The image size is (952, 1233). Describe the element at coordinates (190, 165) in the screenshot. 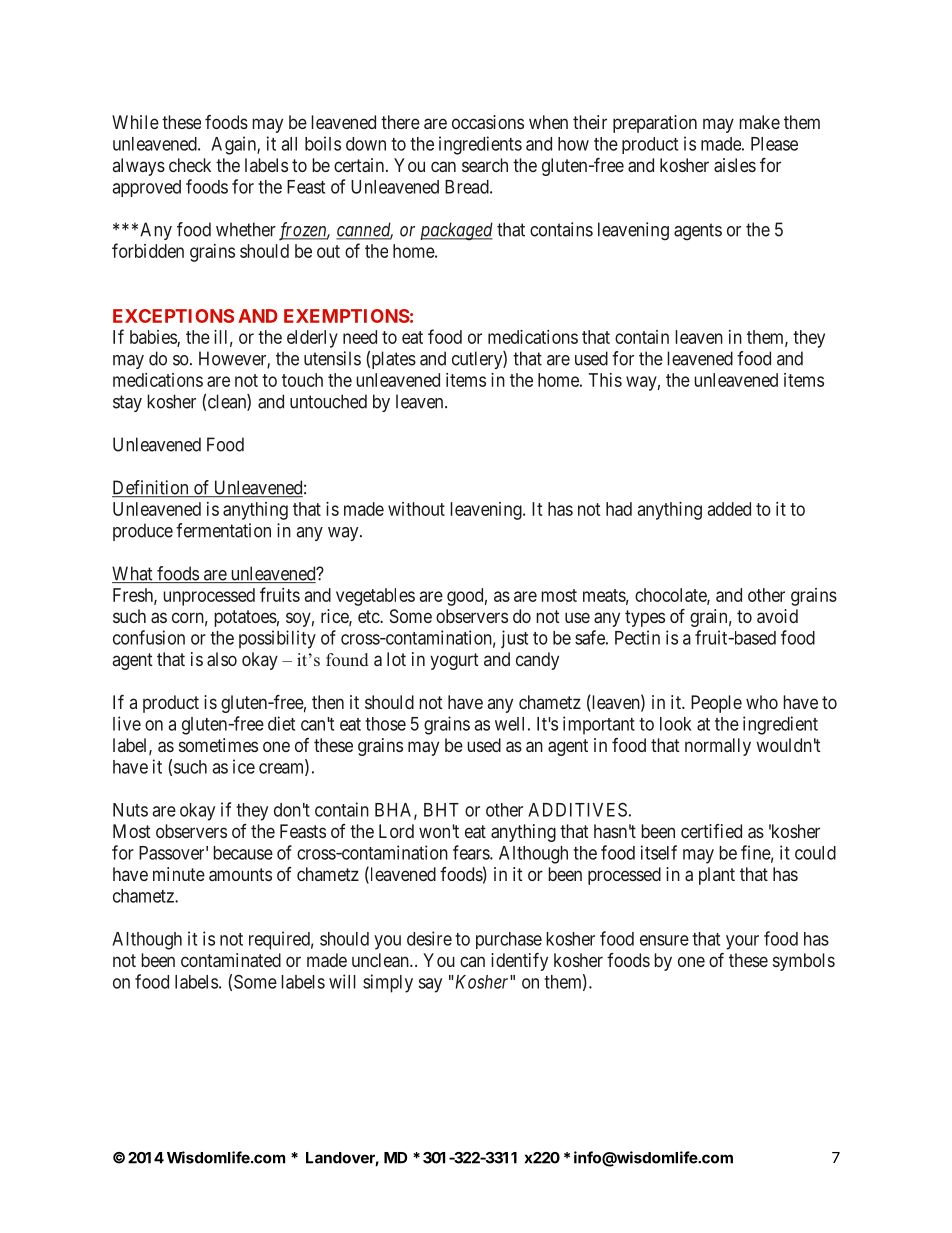

I see `check` at that location.
